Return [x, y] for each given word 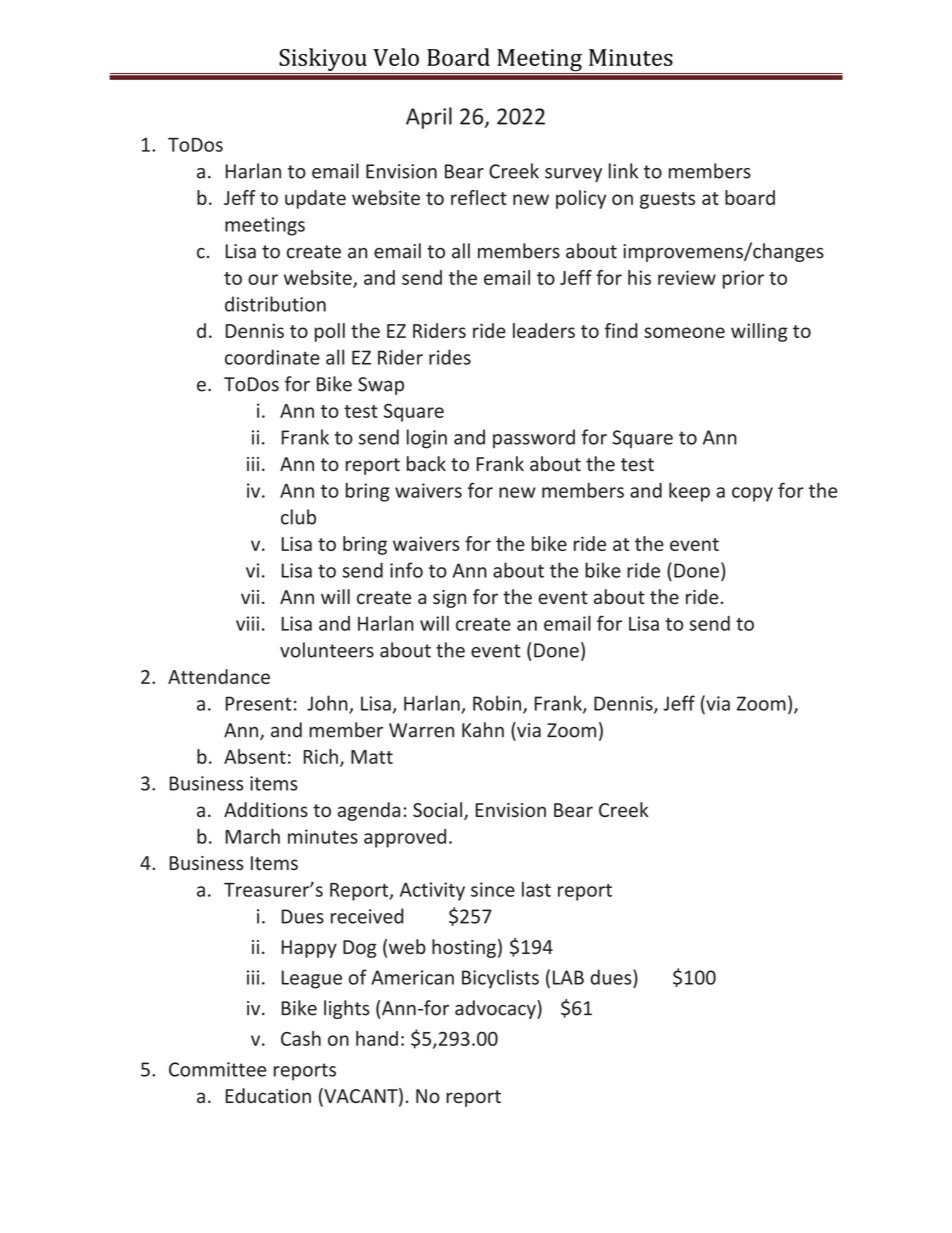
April [429, 118]
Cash [301, 1038]
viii [247, 623]
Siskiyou [323, 59]
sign [449, 599]
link [623, 171]
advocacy [496, 1009]
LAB [568, 977]
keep [689, 492]
